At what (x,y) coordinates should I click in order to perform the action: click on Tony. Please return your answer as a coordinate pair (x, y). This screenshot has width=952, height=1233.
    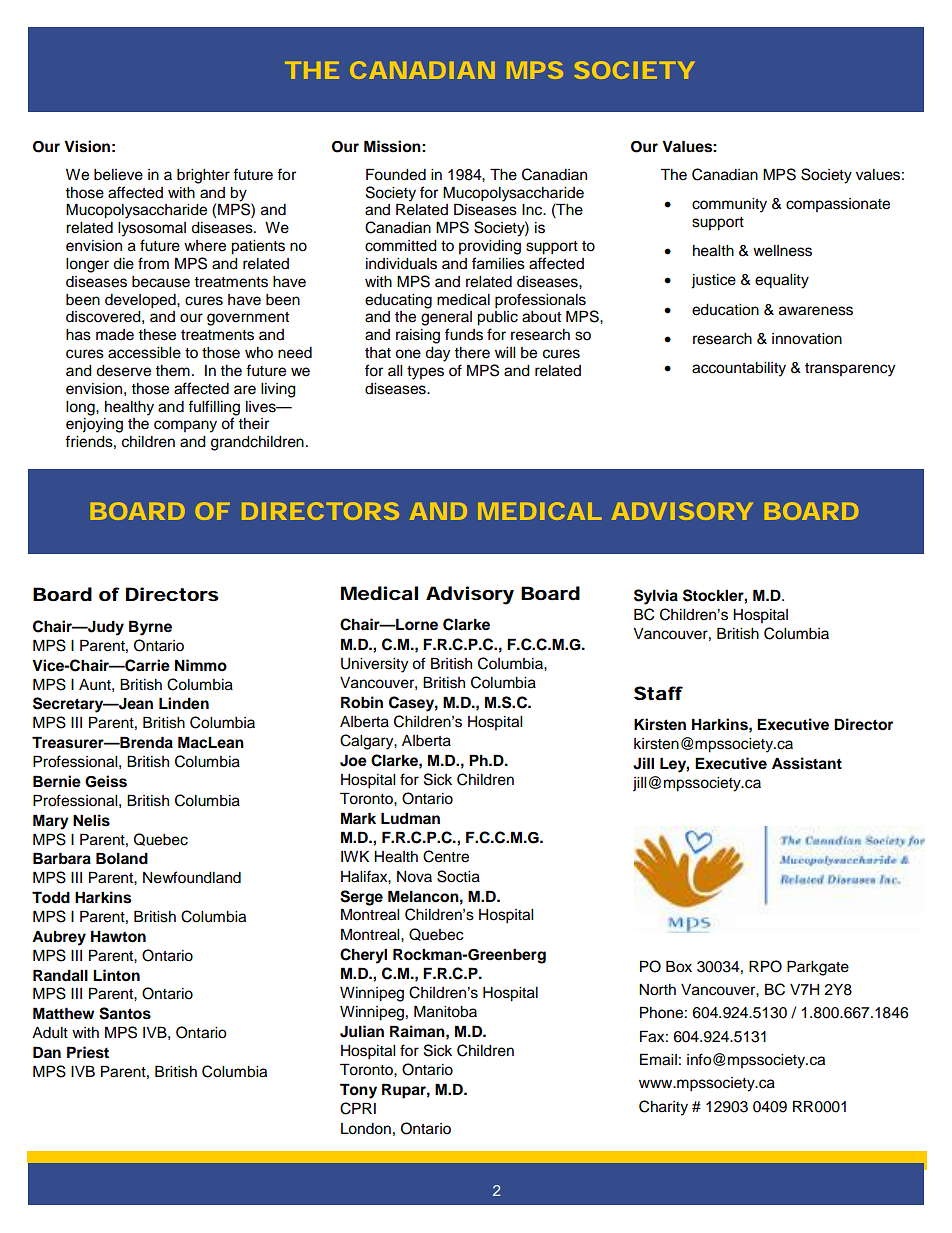
    Looking at the image, I should click on (358, 1091).
